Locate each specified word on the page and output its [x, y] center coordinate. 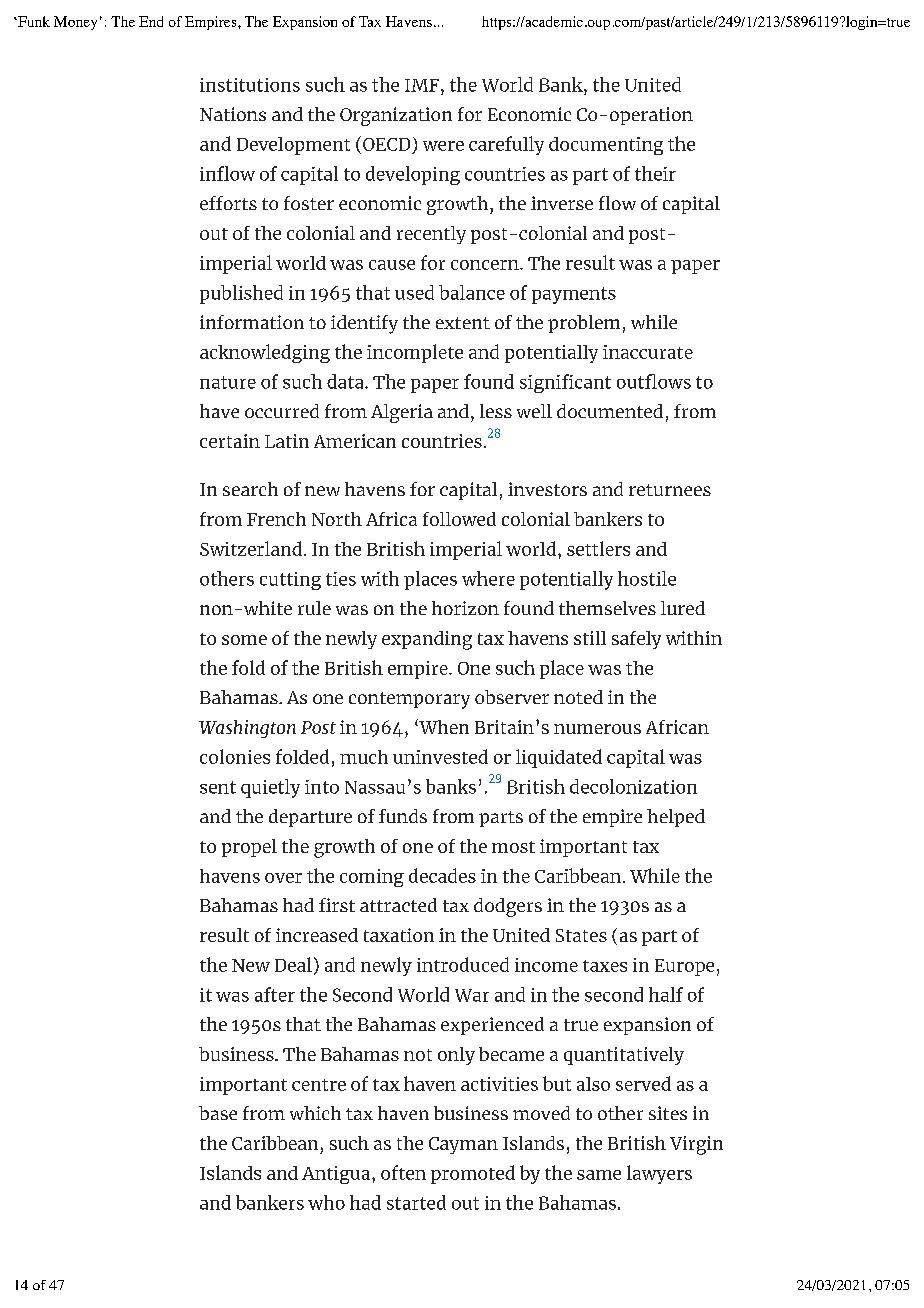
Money [75, 23]
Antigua [337, 1175]
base [218, 1113]
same [599, 1175]
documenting [606, 146]
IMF [422, 85]
